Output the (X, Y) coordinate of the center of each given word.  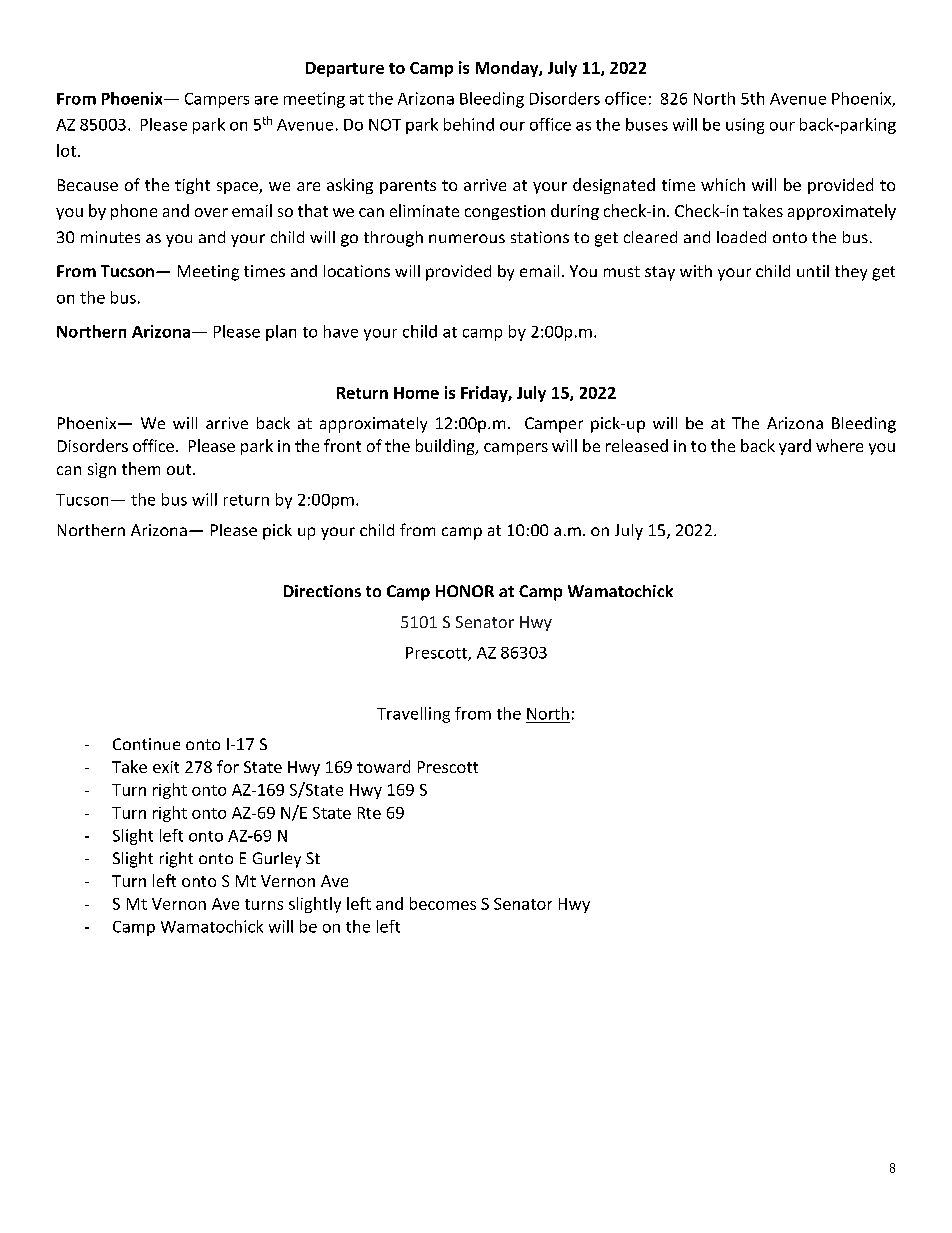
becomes (443, 903)
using (745, 126)
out (180, 469)
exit (166, 767)
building (446, 447)
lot (66, 150)
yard (795, 447)
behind (469, 124)
